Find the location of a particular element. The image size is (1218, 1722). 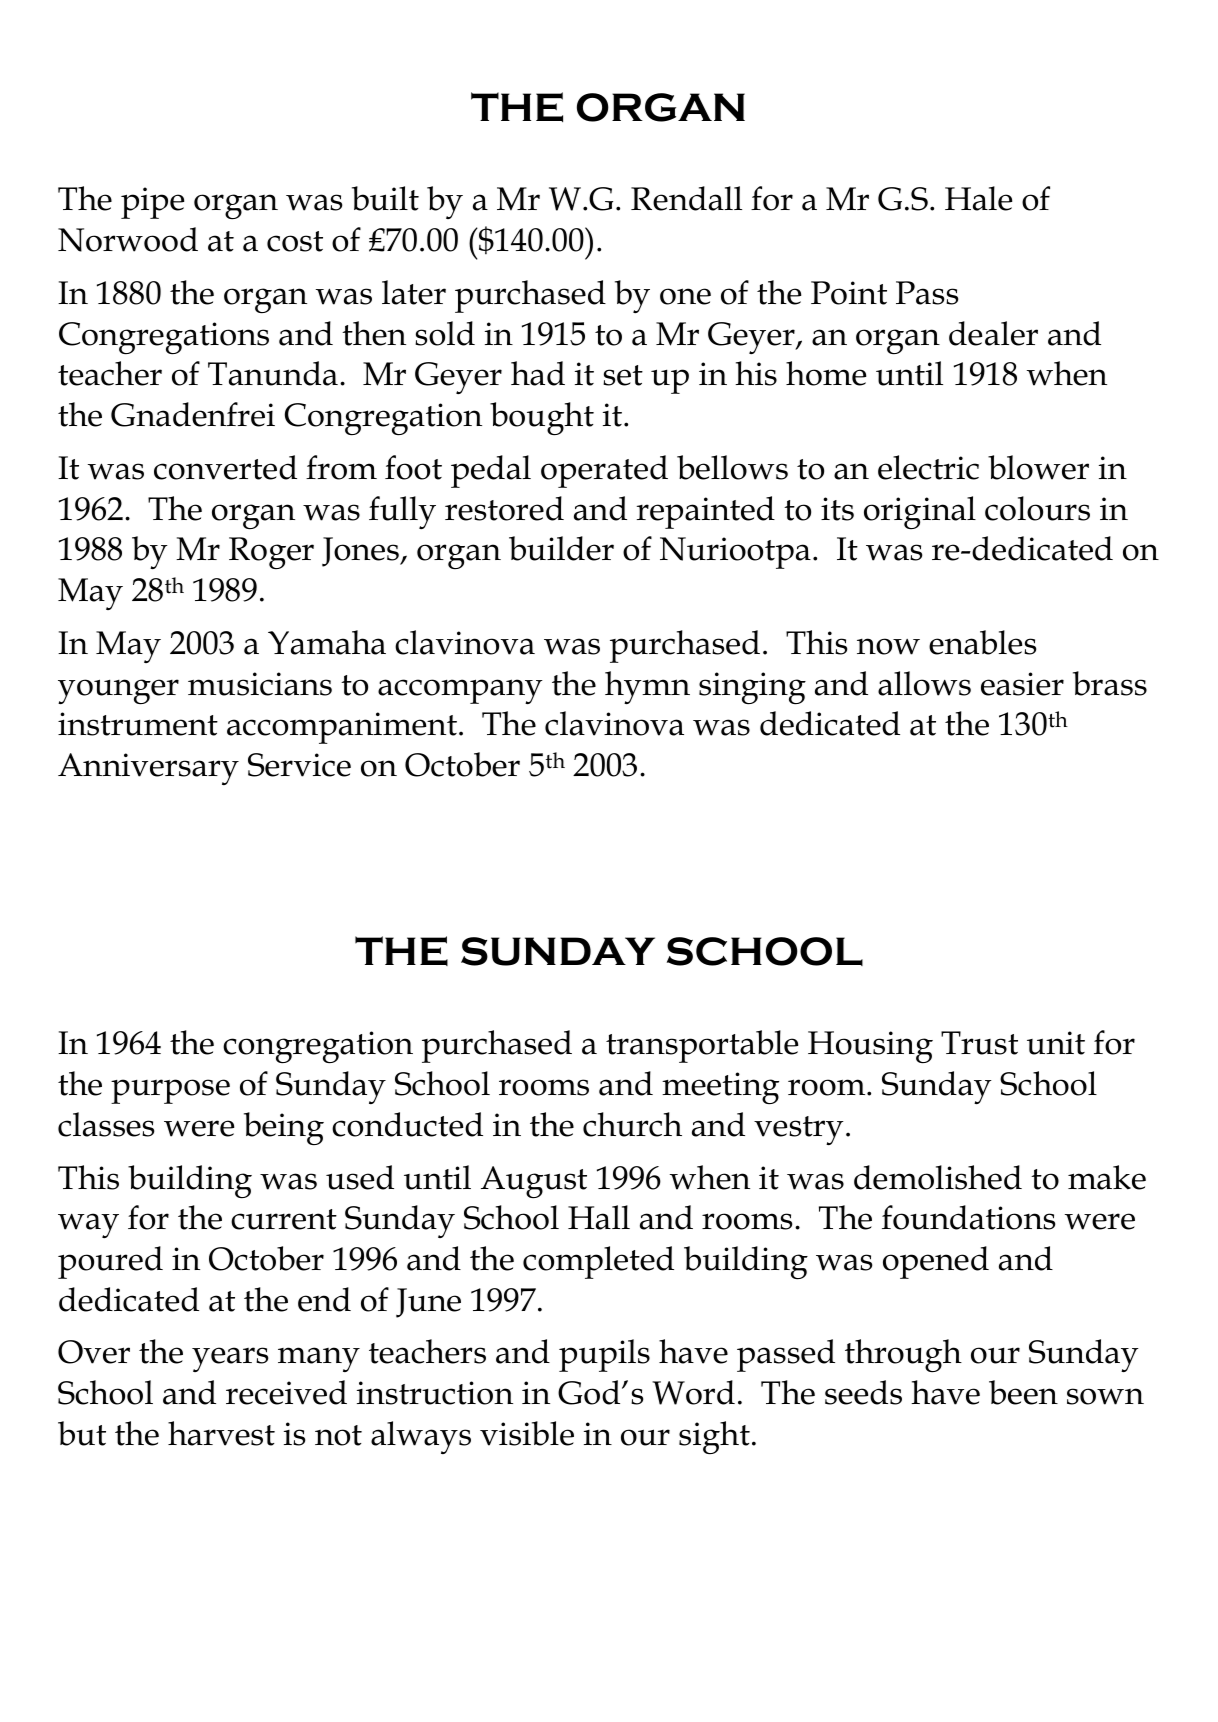

pipe is located at coordinates (152, 203).
